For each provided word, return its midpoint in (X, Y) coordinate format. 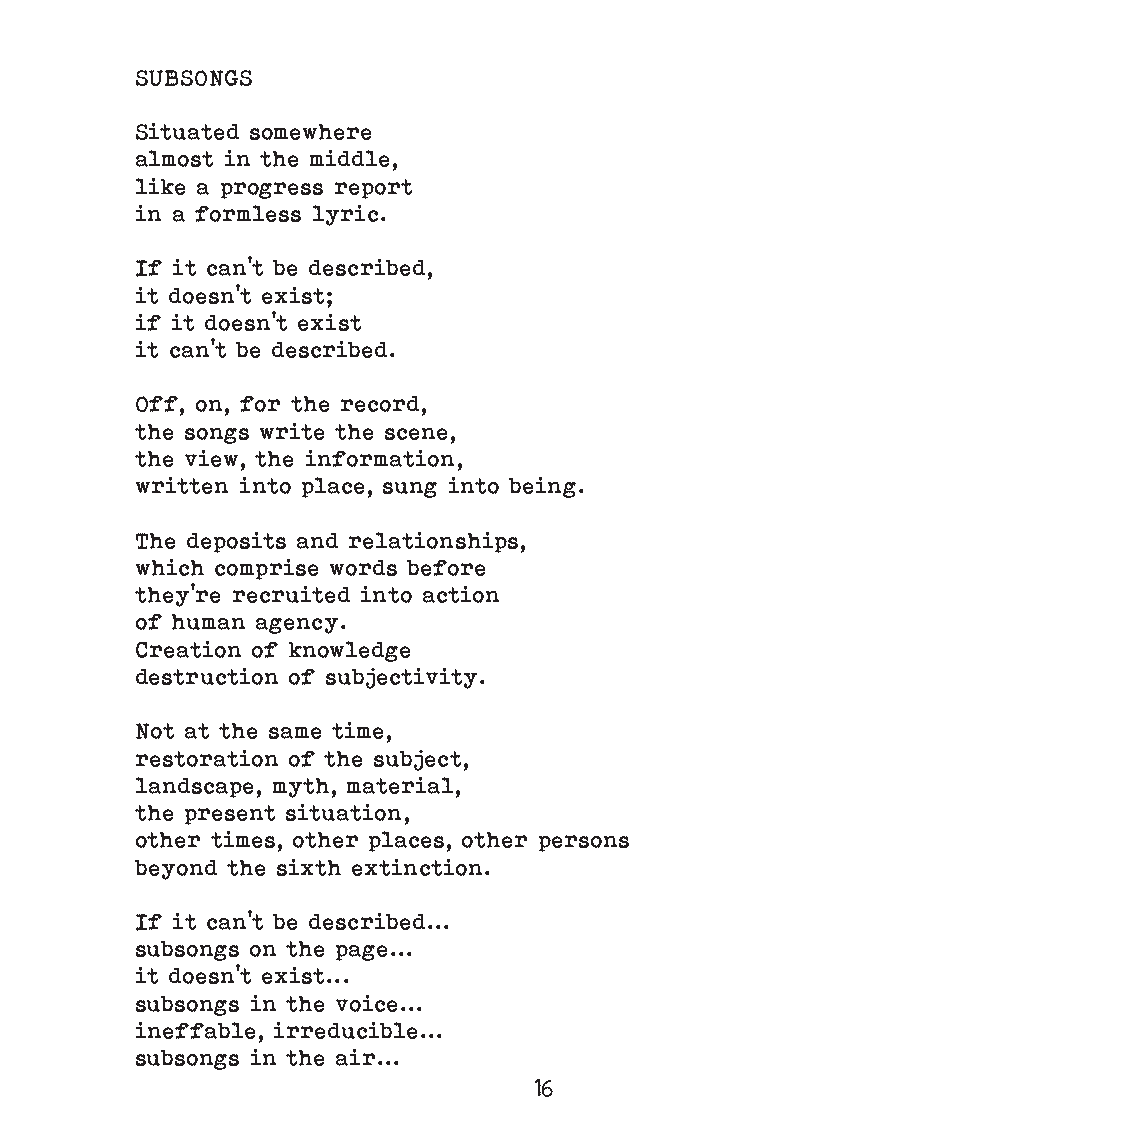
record (380, 404)
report (373, 189)
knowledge (349, 651)
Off (157, 404)
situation (343, 812)
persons (584, 843)
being (542, 487)
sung (410, 490)
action (461, 594)
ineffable (195, 1030)
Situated (187, 131)
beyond (176, 870)
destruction (207, 676)
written (182, 485)
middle (349, 158)
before (446, 568)
